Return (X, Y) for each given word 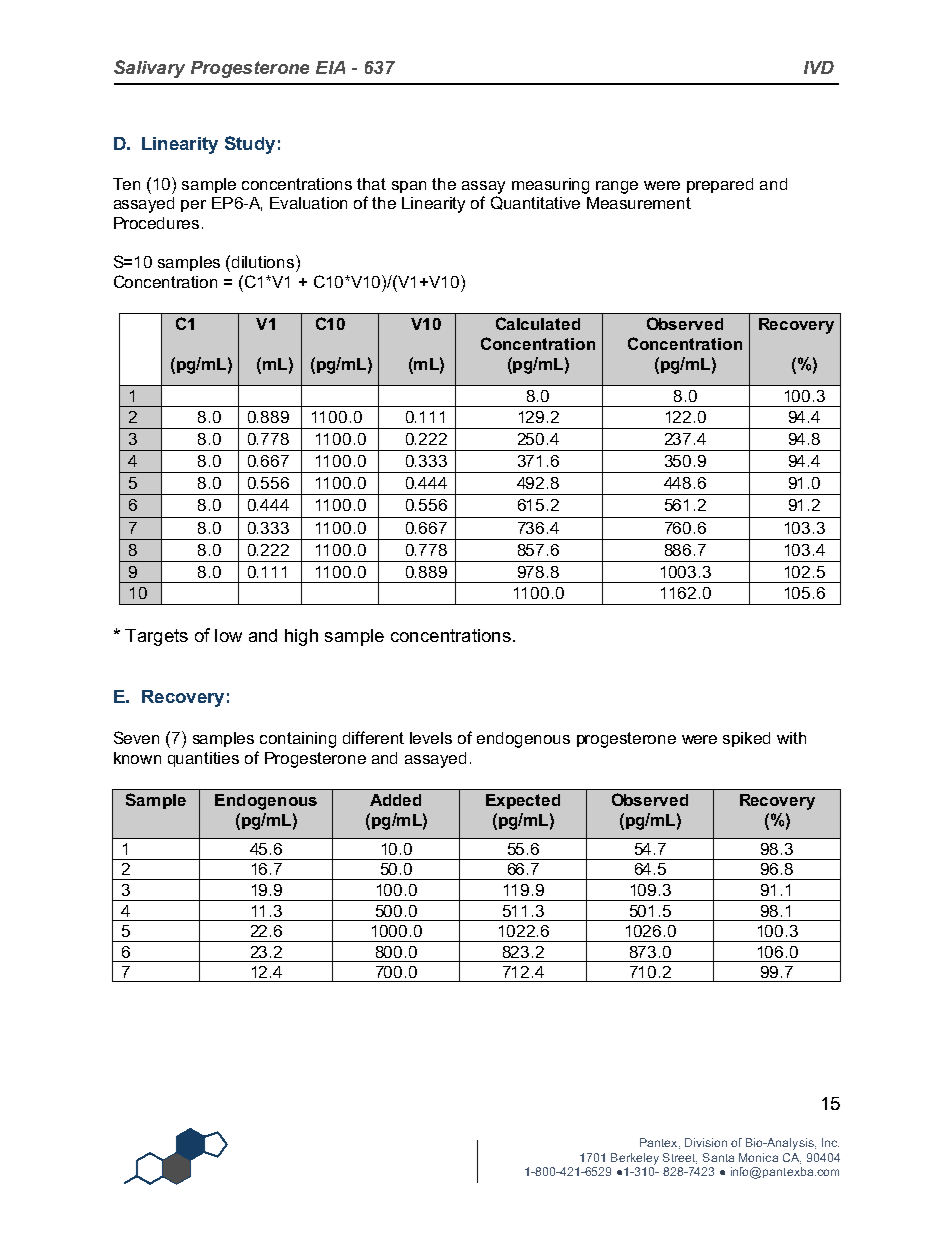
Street (680, 1158)
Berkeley (635, 1159)
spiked (746, 739)
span (409, 187)
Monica (758, 1157)
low (228, 635)
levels (431, 738)
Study (250, 145)
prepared (720, 185)
